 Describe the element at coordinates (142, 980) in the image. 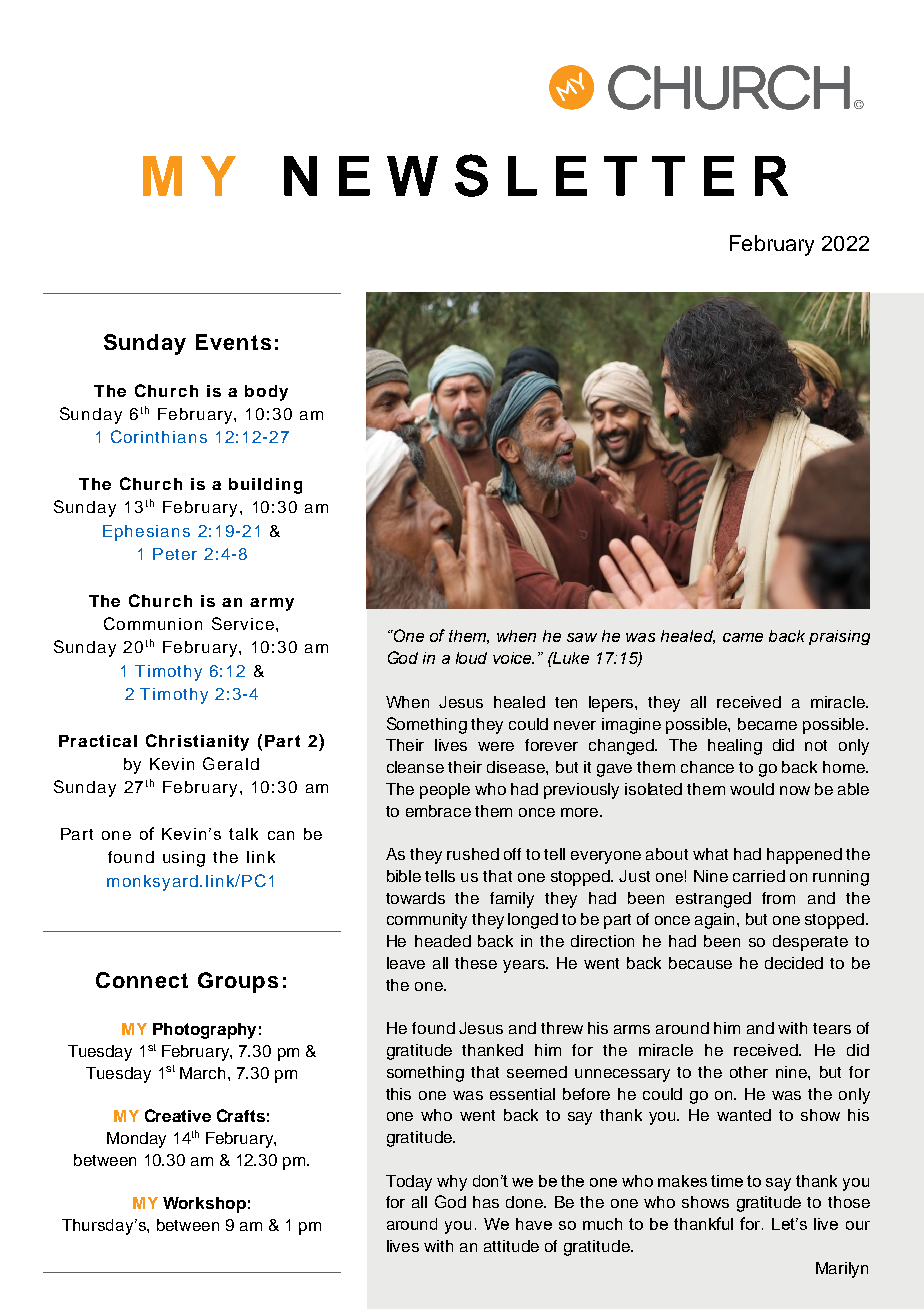

I see `Connect` at that location.
